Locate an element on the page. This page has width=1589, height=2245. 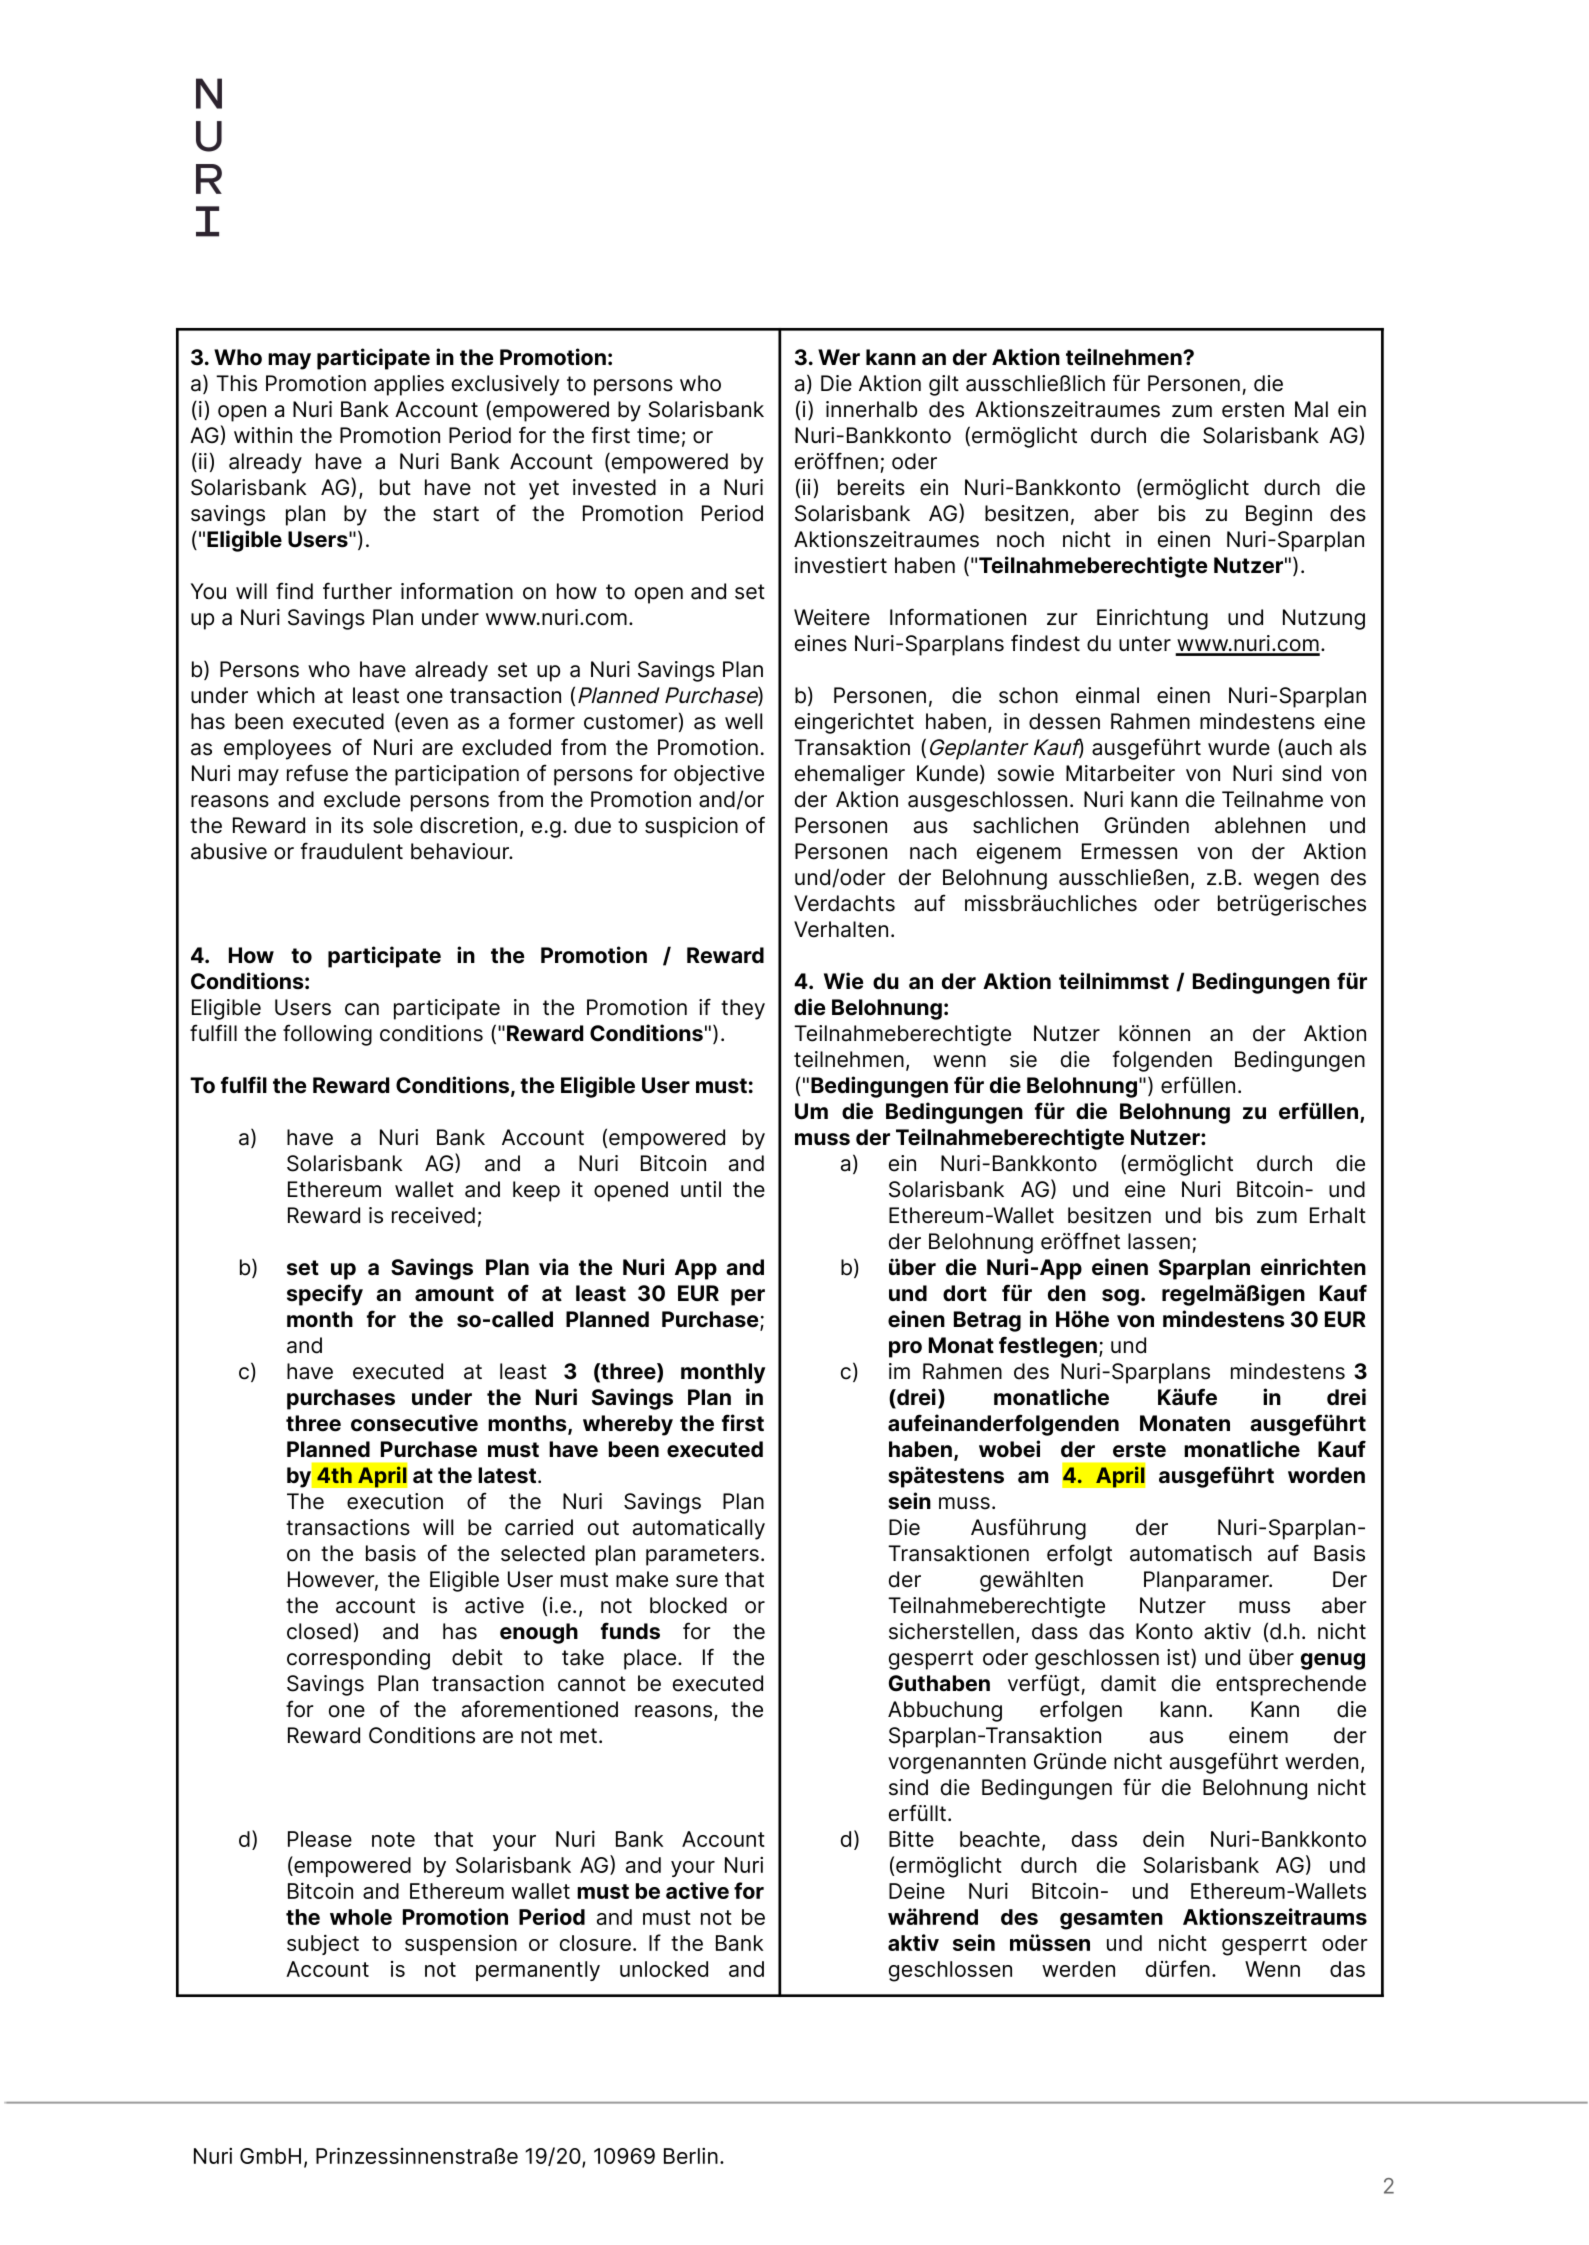
auch is located at coordinates (1308, 747).
